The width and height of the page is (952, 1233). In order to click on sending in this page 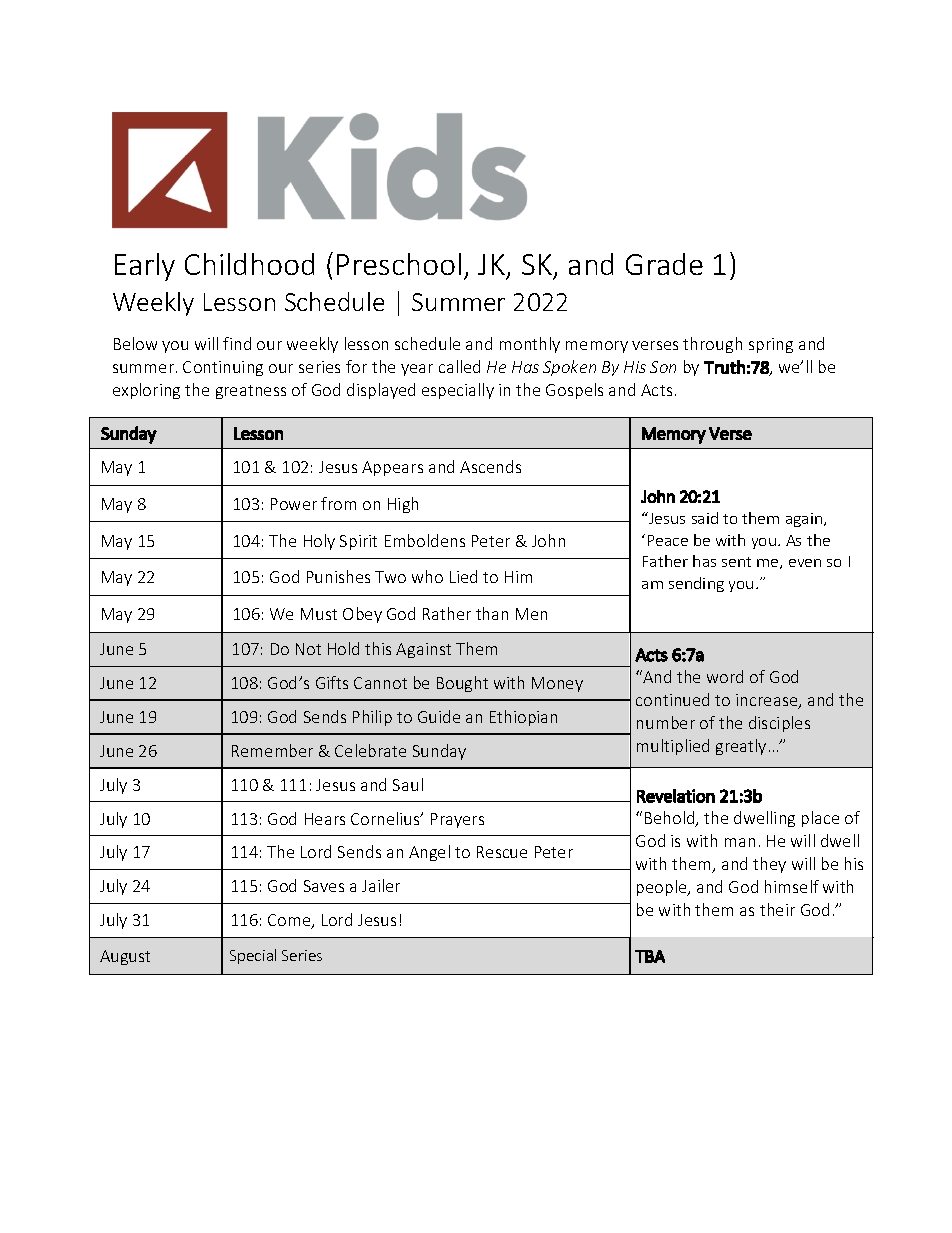, I will do `click(696, 584)`.
